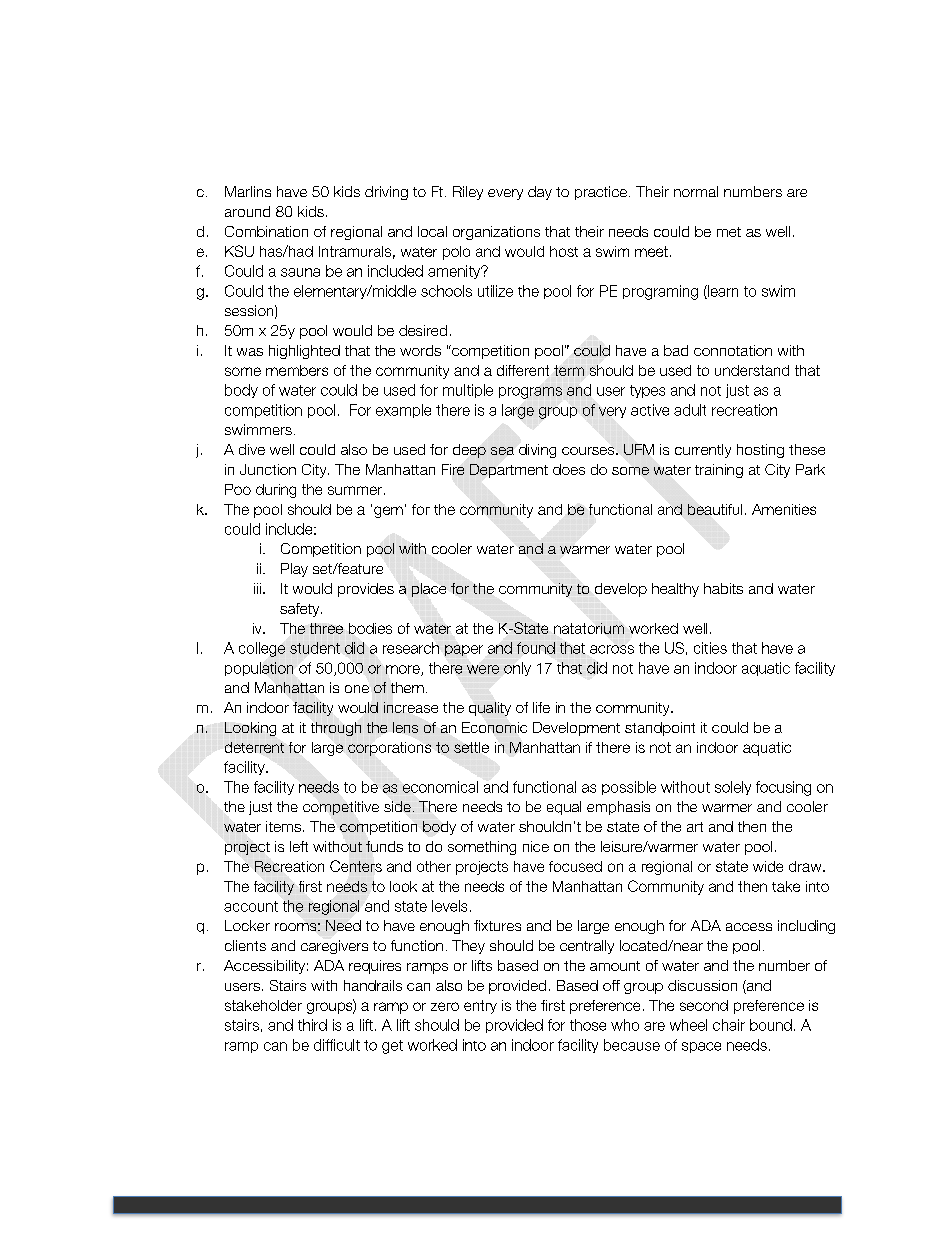  Describe the element at coordinates (733, 788) in the screenshot. I see `solely` at that location.
